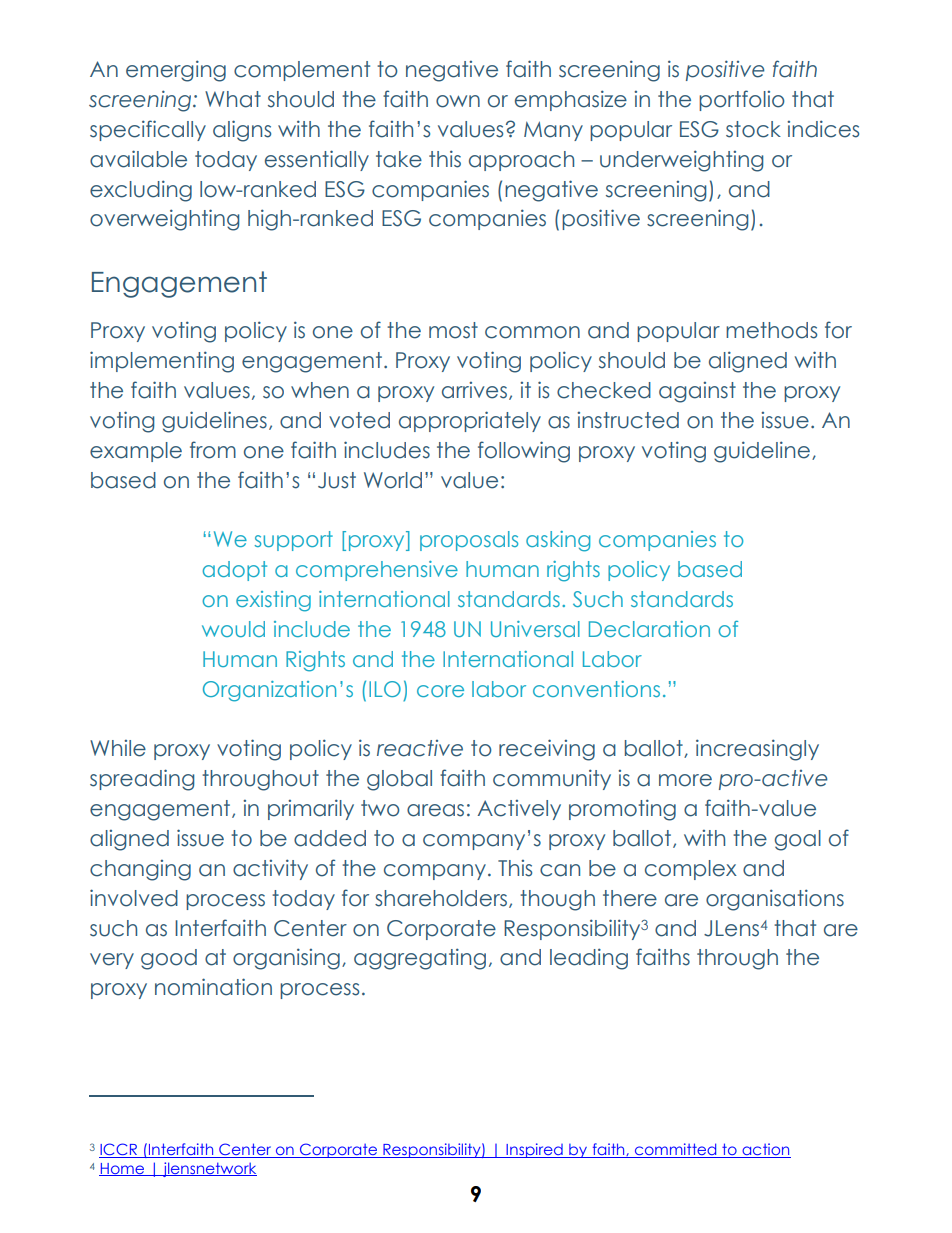 Image resolution: width=952 pixels, height=1233 pixels. Describe the element at coordinates (442, 899) in the image. I see `shareholders` at that location.
